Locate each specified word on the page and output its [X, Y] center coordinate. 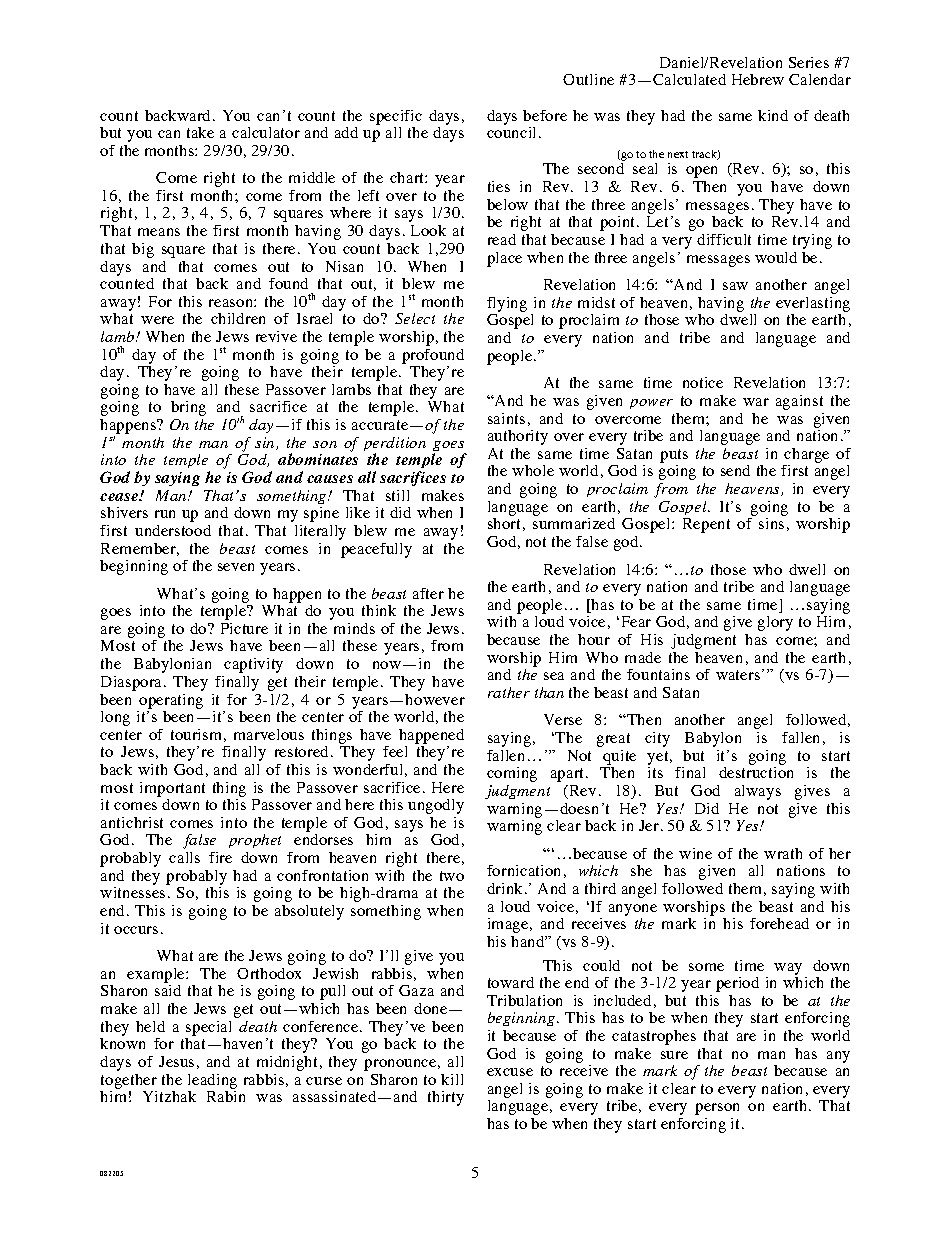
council [513, 132]
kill [452, 1079]
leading [212, 1081]
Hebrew [758, 79]
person [717, 1109]
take [200, 132]
